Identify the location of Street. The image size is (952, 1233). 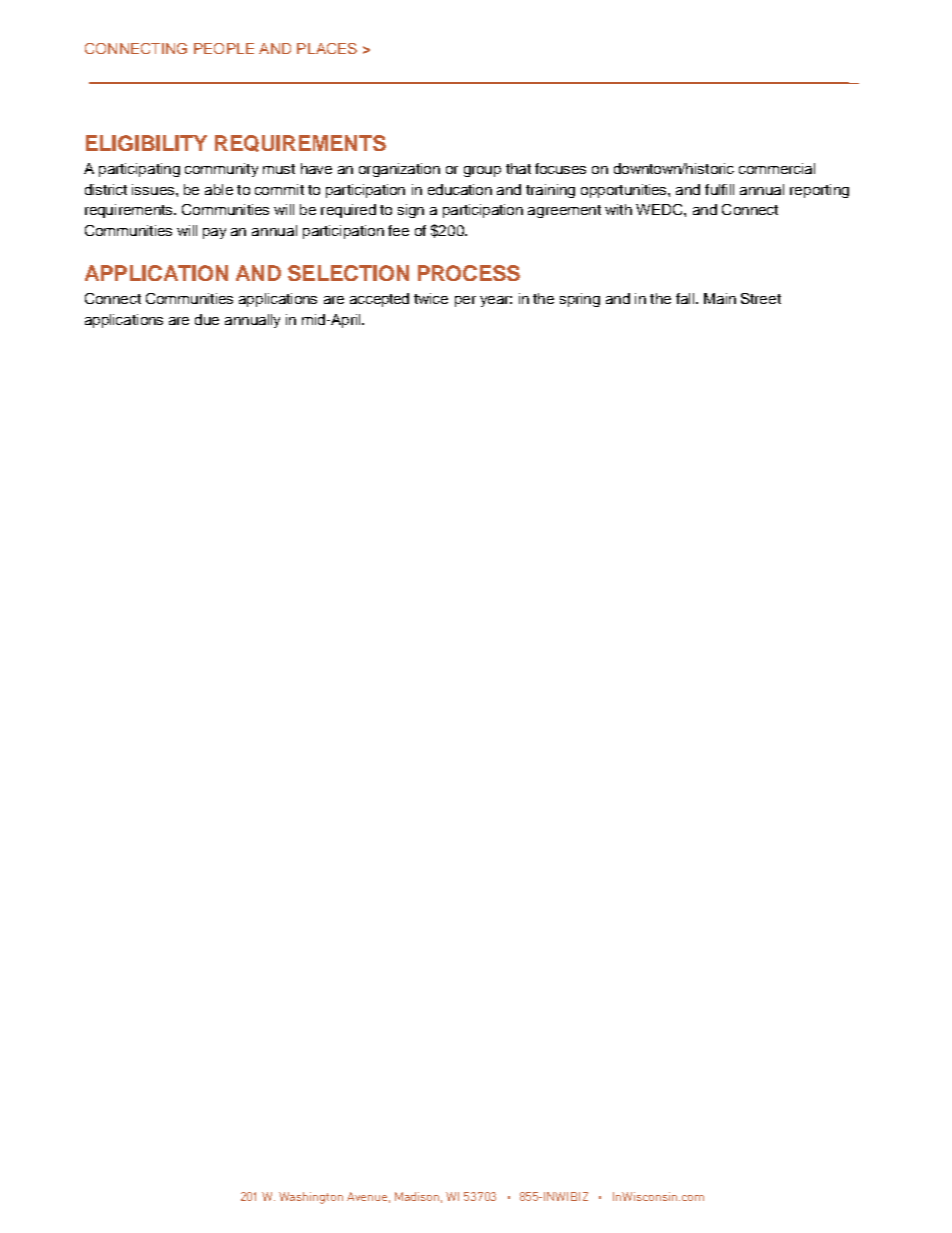
(761, 298).
